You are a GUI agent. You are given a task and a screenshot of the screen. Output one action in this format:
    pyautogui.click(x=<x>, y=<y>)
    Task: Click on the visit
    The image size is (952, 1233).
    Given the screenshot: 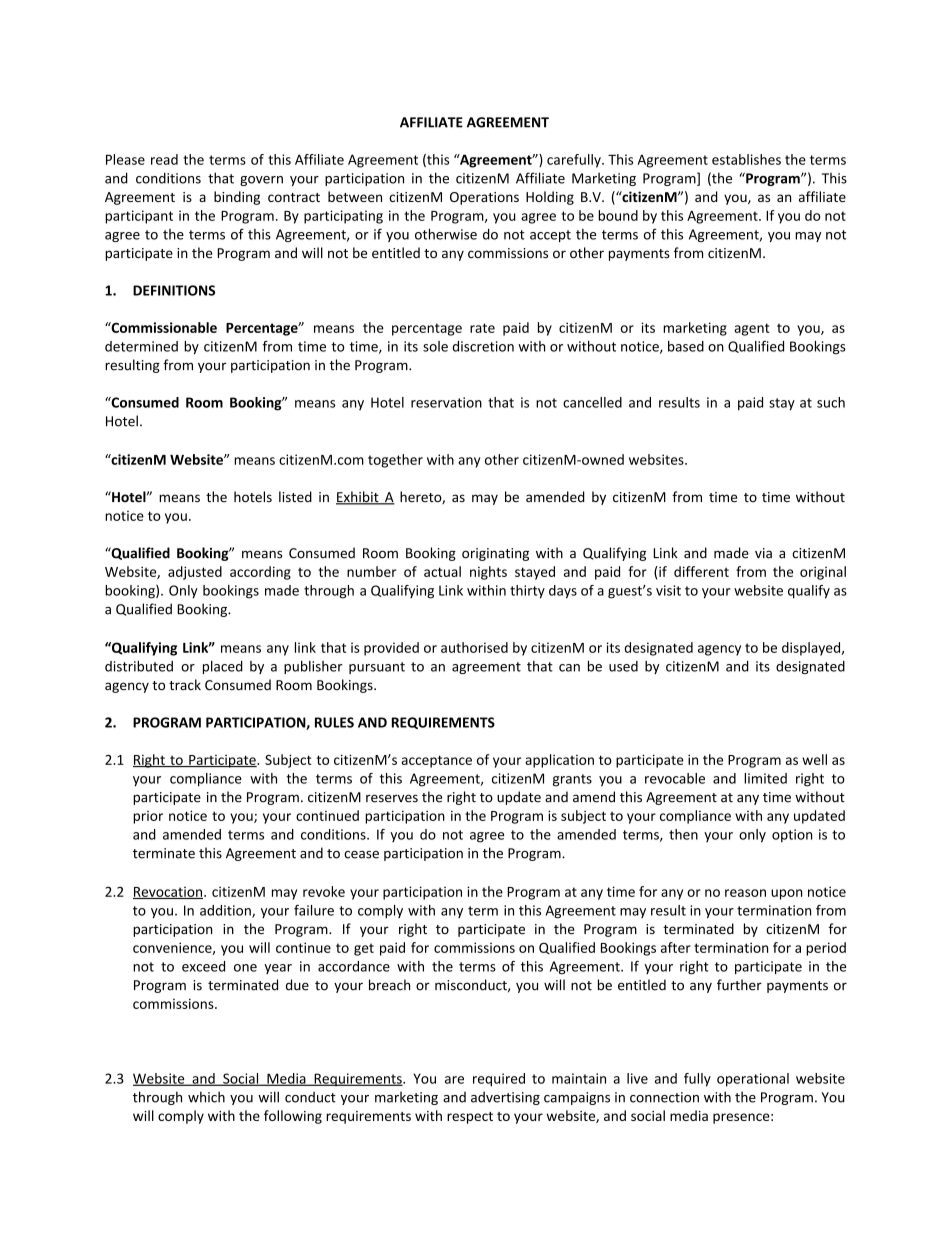 What is the action you would take?
    pyautogui.click(x=668, y=590)
